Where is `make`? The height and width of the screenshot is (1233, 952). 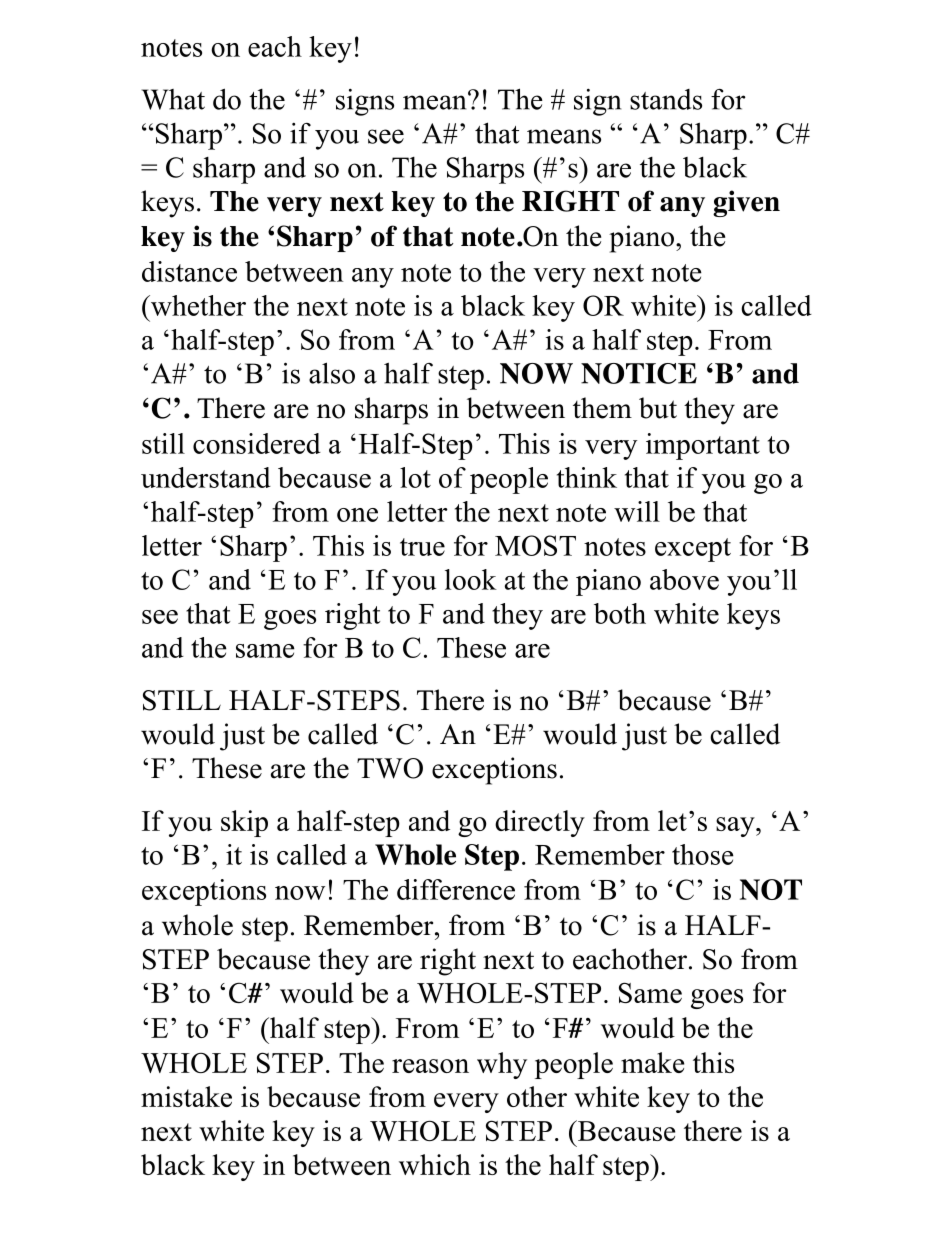 make is located at coordinates (652, 1062).
